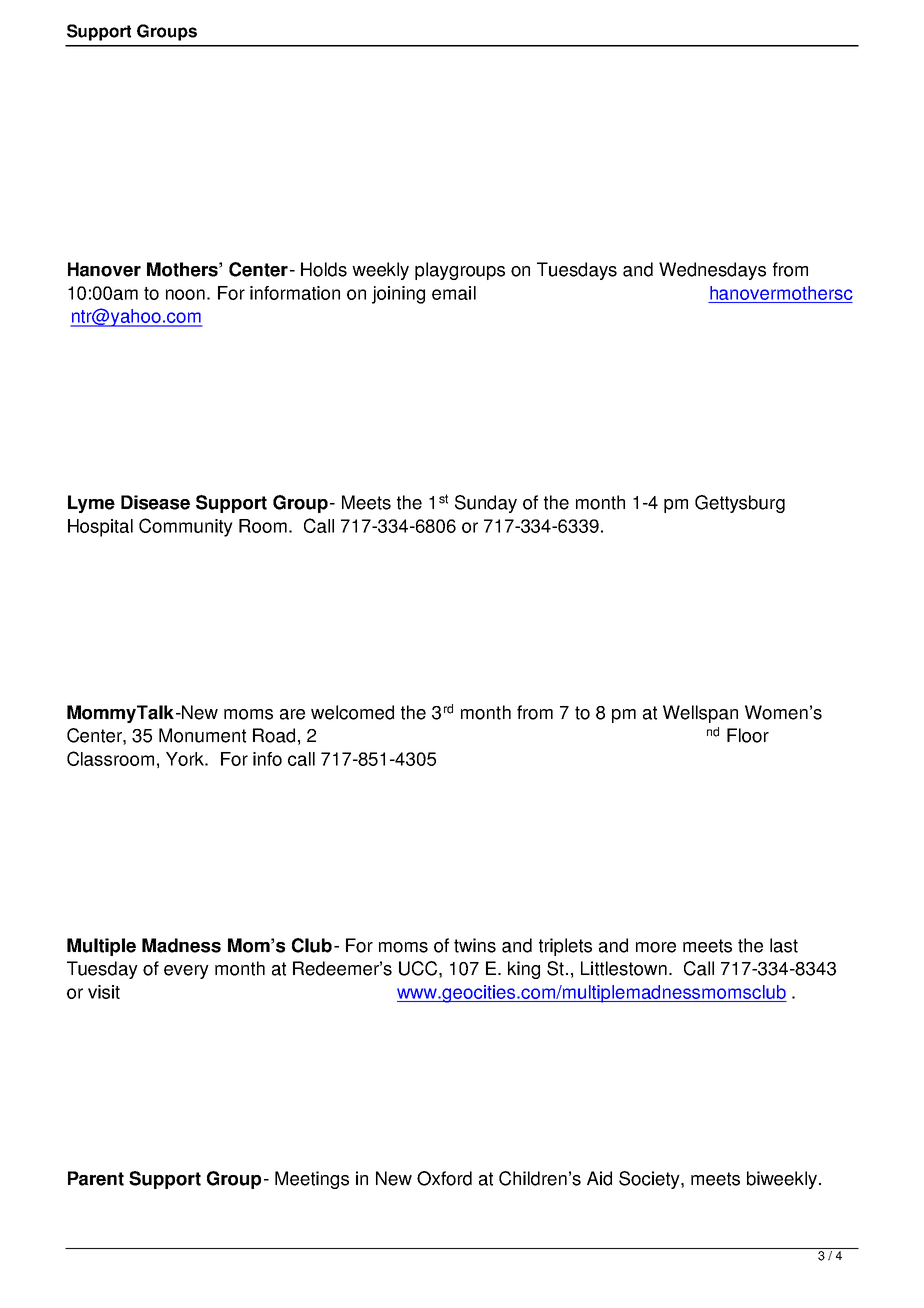 The width and height of the image is (924, 1308). What do you see at coordinates (96, 1178) in the image?
I see `Parent` at bounding box center [96, 1178].
